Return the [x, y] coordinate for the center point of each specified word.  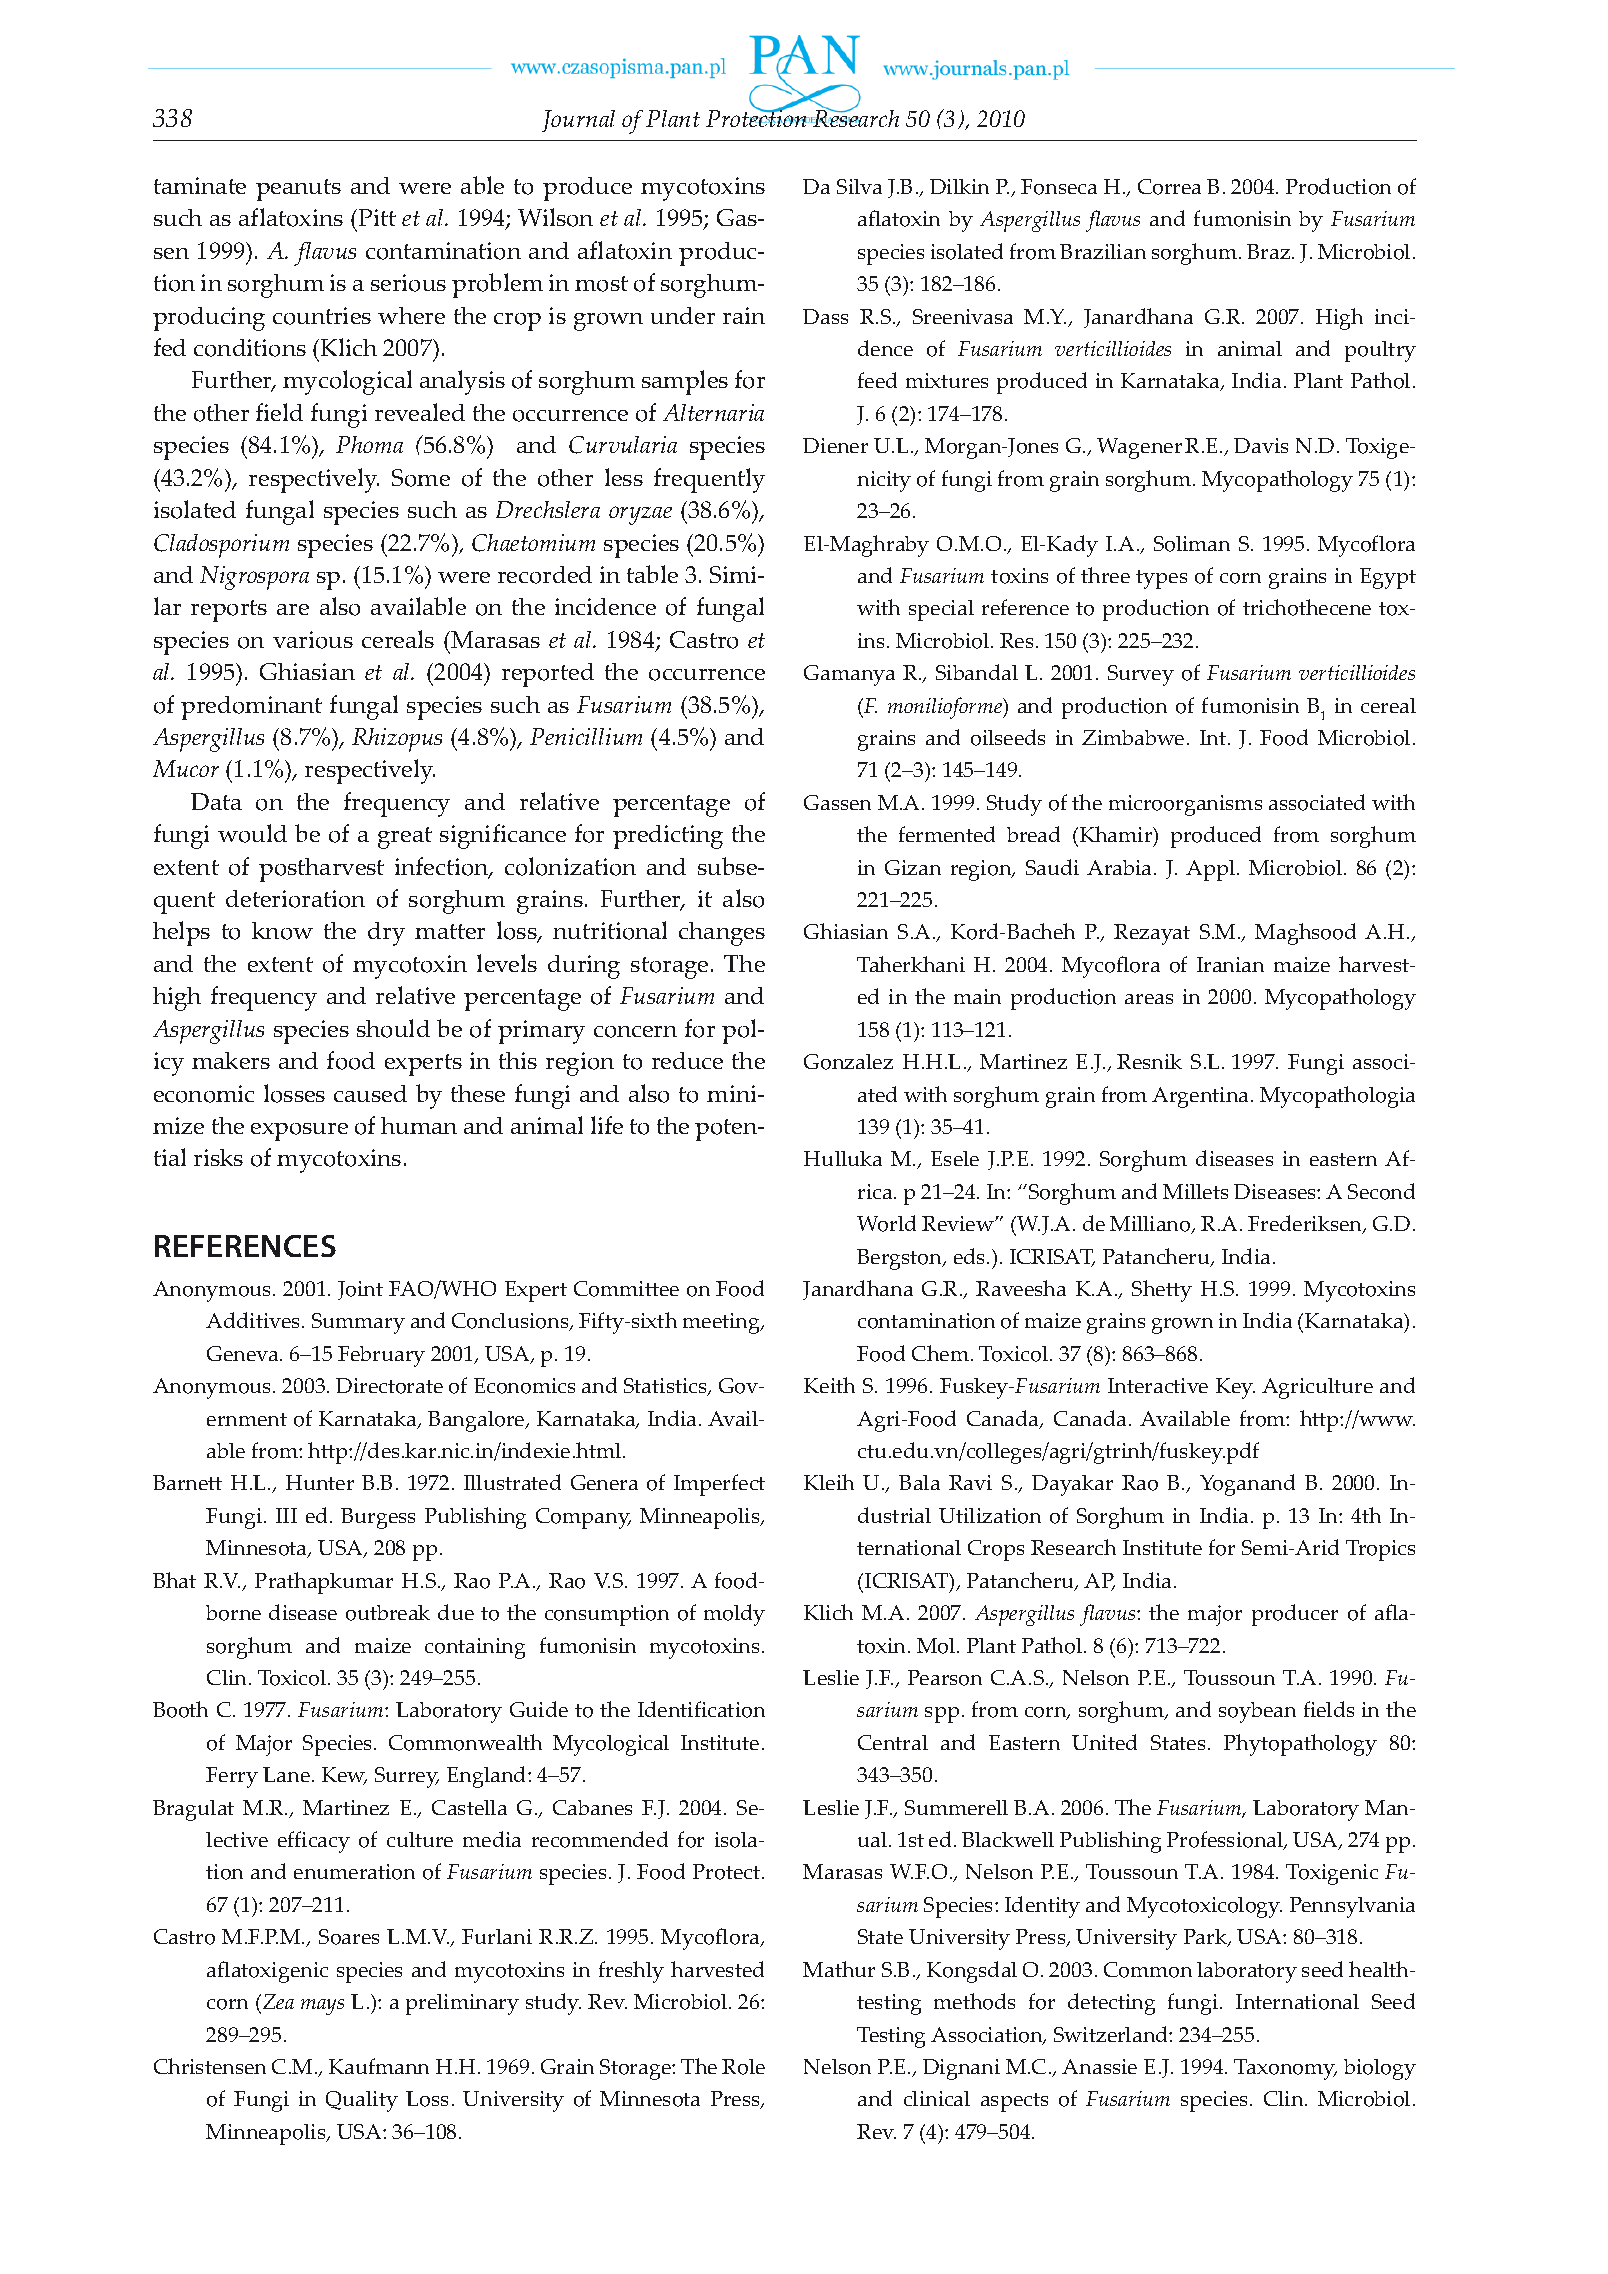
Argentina [1200, 1097]
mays [322, 2007]
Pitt [376, 217]
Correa [1169, 187]
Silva [859, 186]
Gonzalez [848, 1062]
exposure [299, 1132]
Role [743, 2067]
